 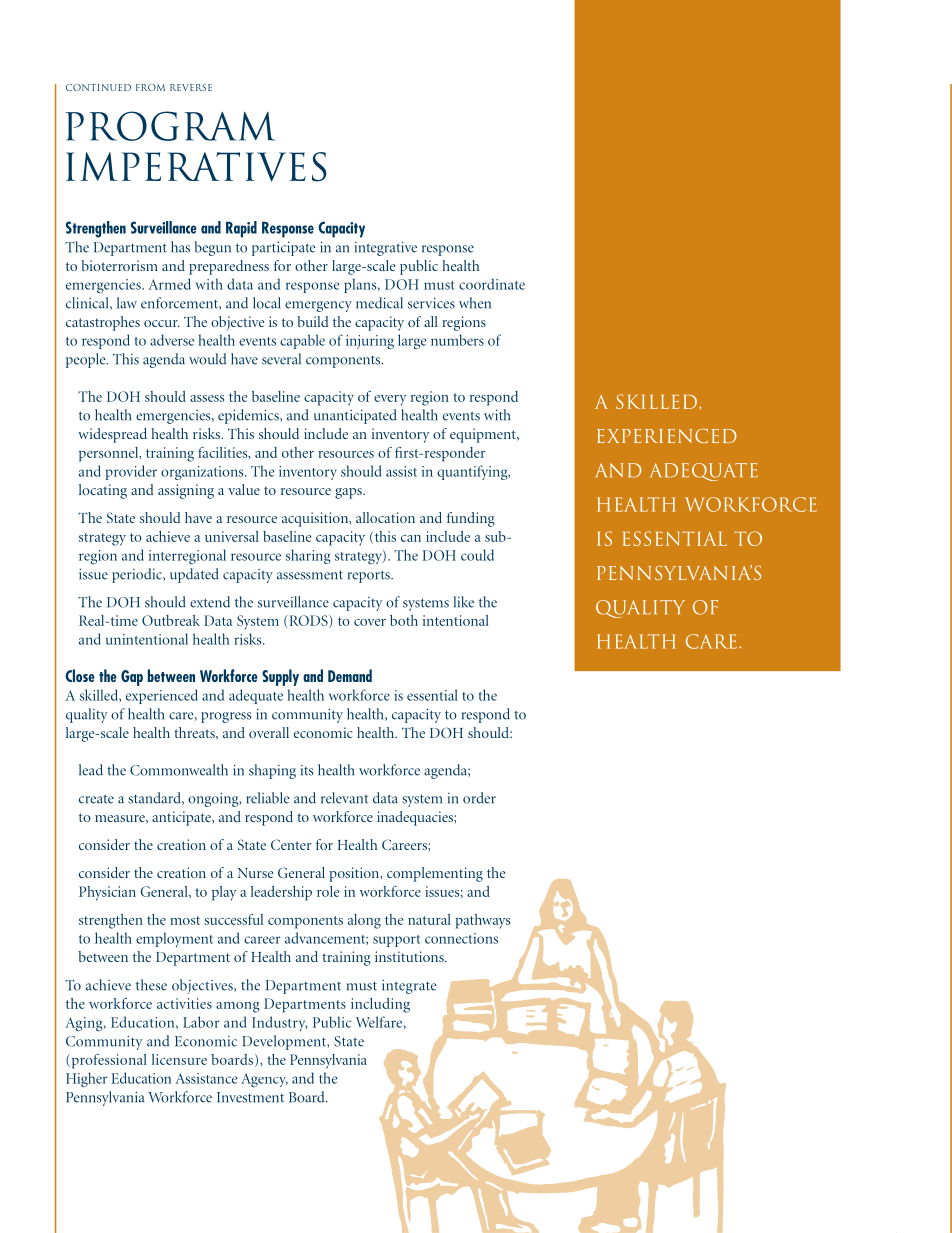 I want to click on IMPERATIVES, so click(x=196, y=167).
